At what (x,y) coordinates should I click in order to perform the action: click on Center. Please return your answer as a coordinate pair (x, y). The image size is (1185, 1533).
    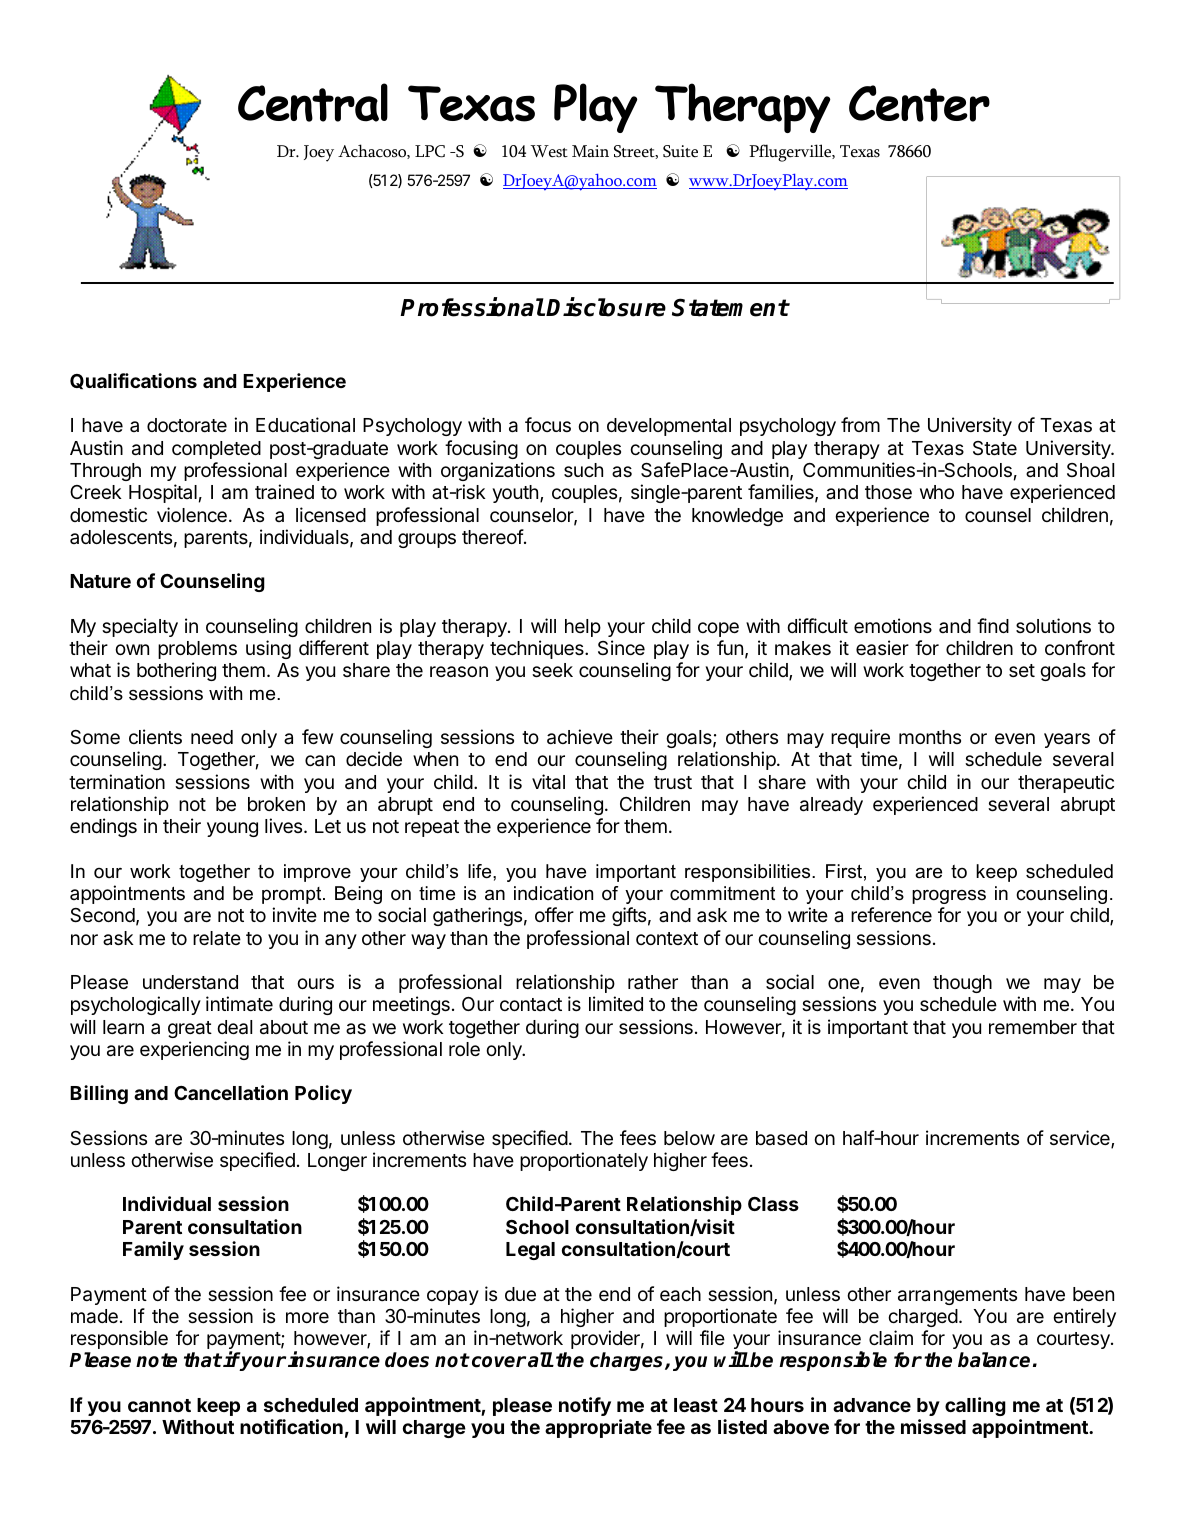
    Looking at the image, I should click on (919, 103).
